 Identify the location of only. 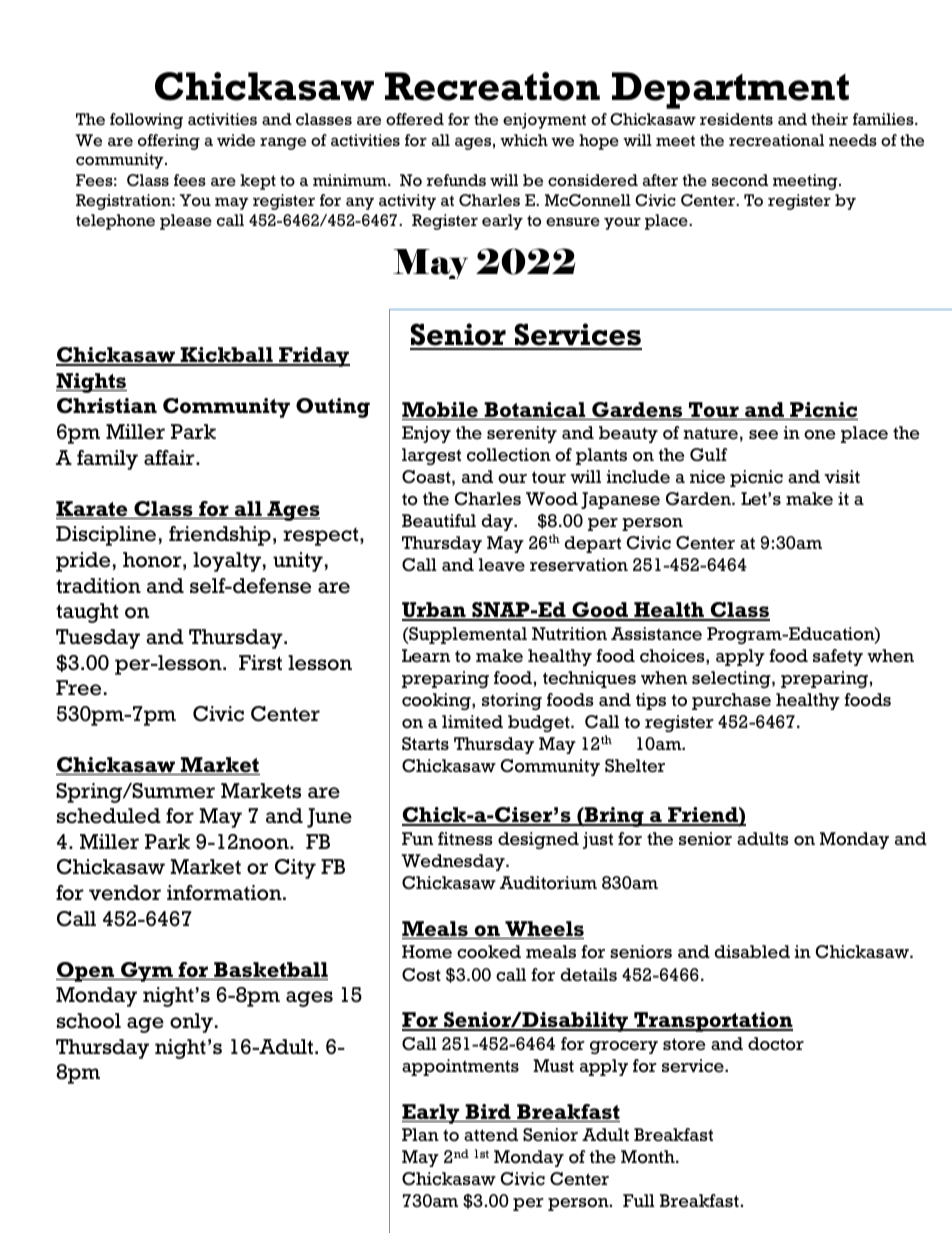
(191, 1023).
